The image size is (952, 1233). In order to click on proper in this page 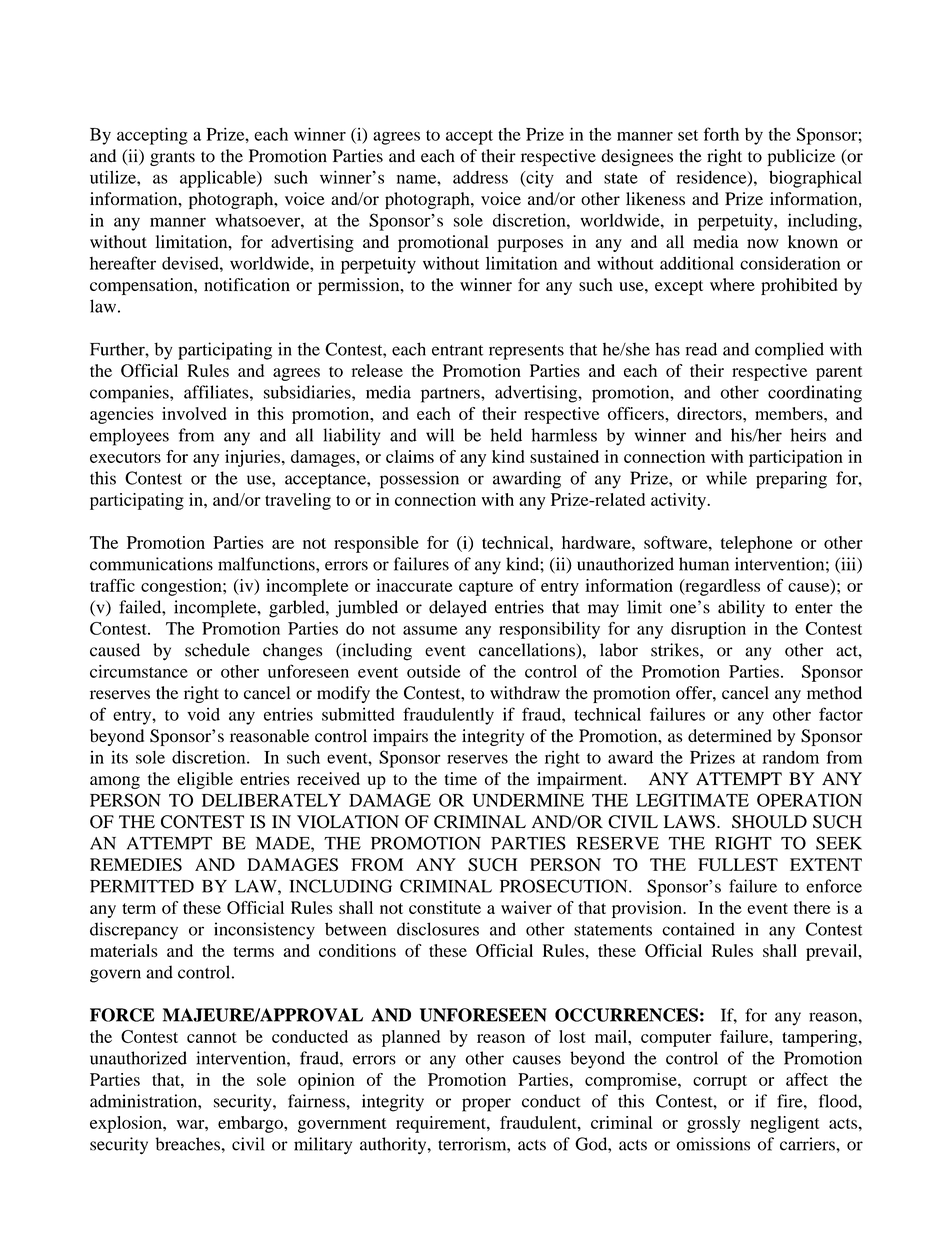, I will do `click(486, 1105)`.
